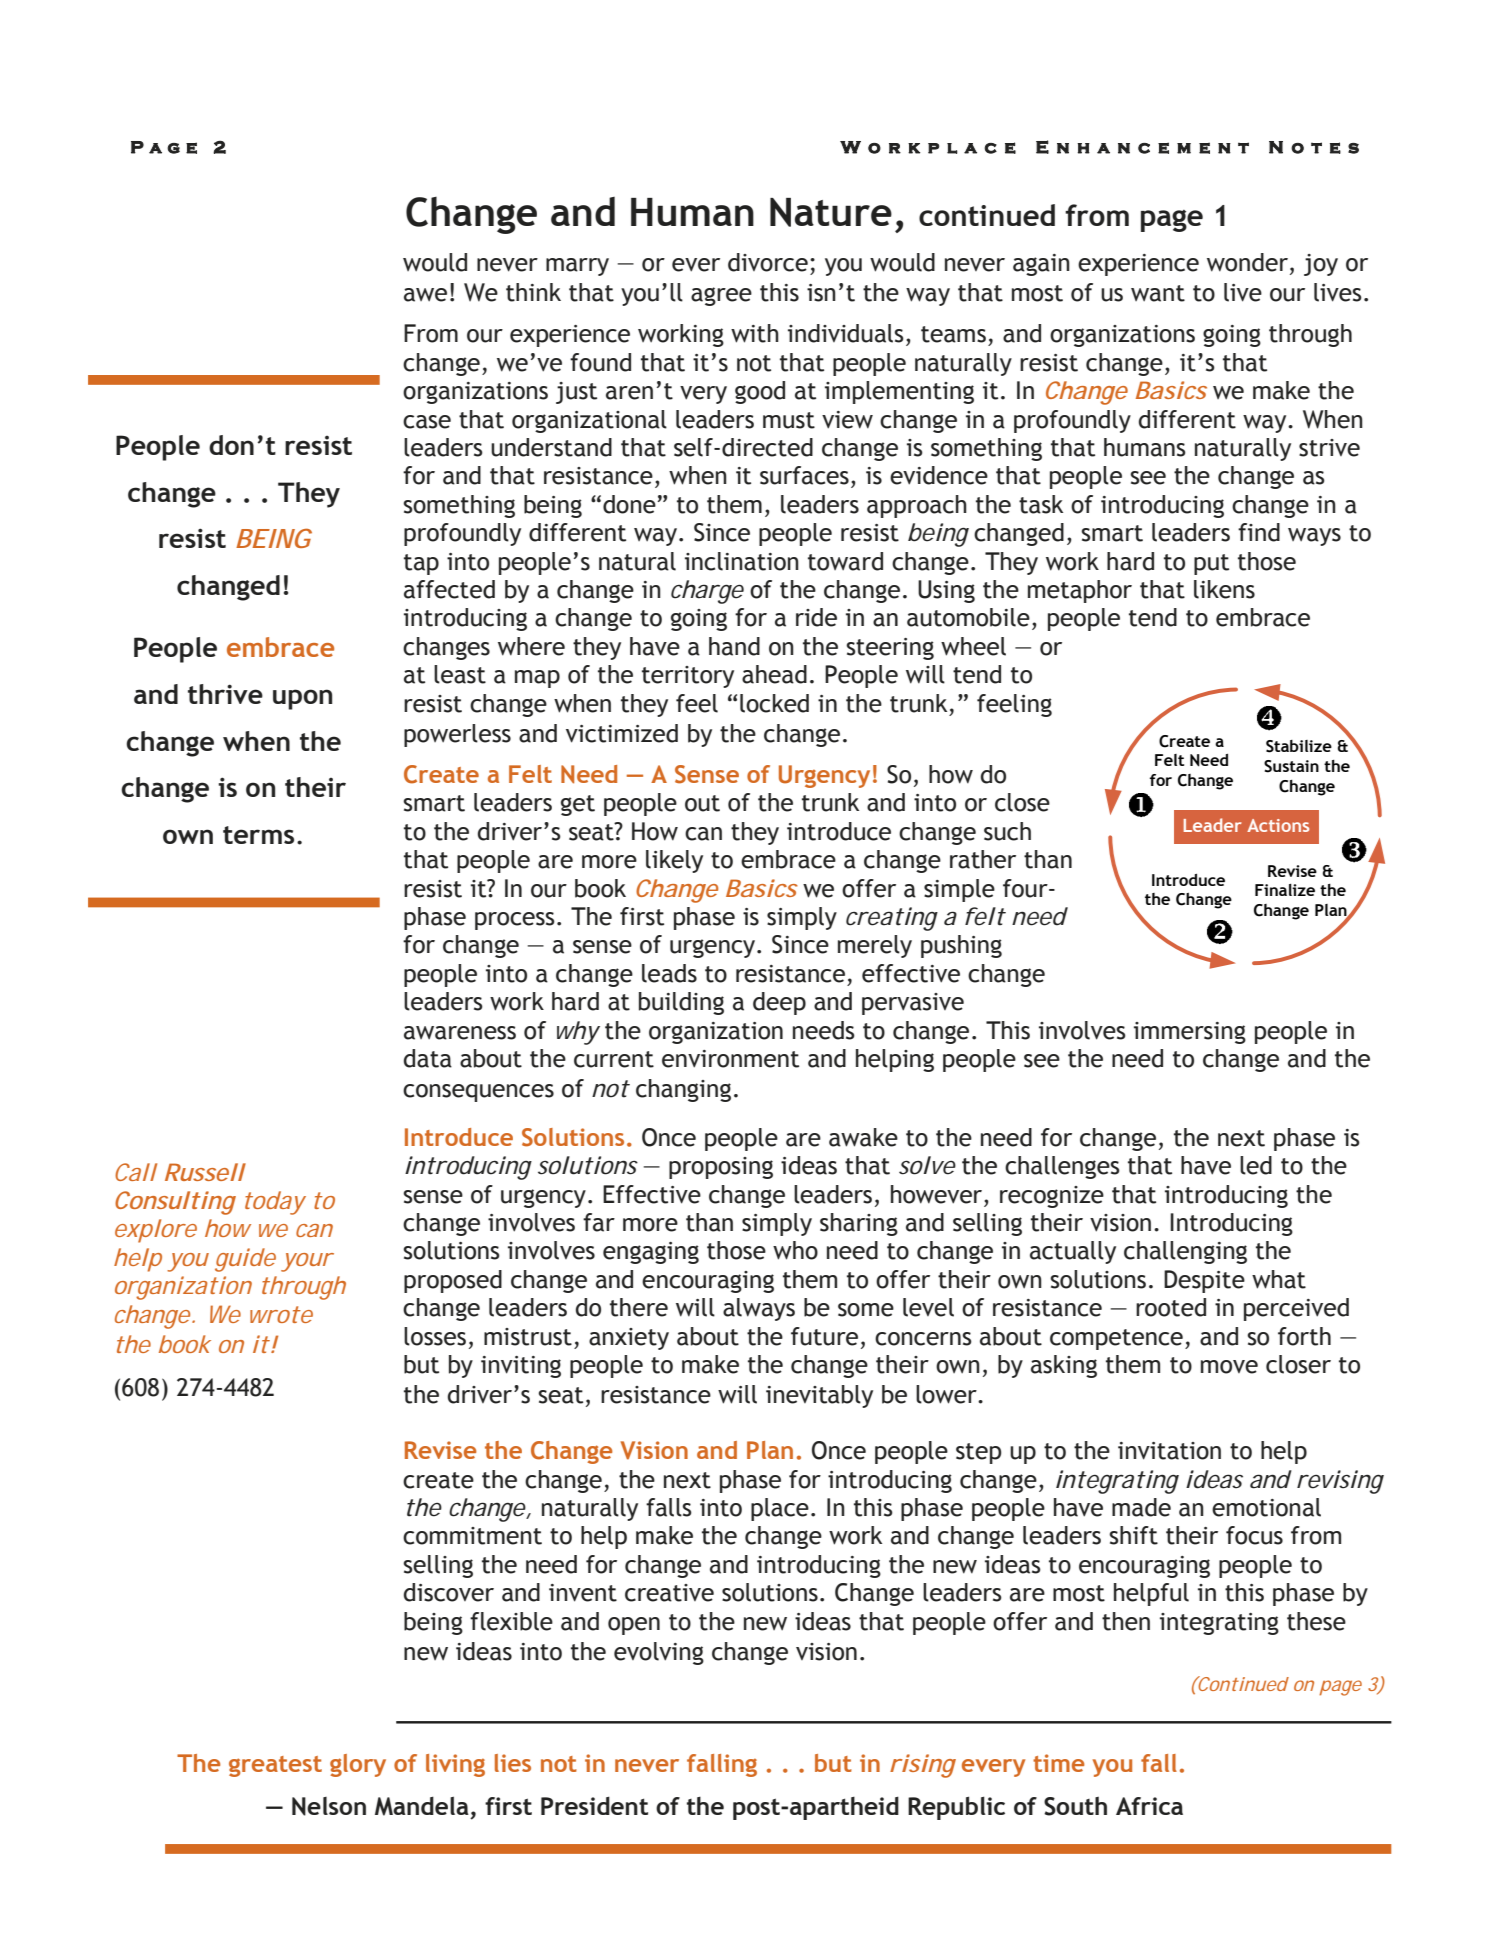 This screenshot has height=1937, width=1497. I want to click on greatest, so click(275, 1766).
